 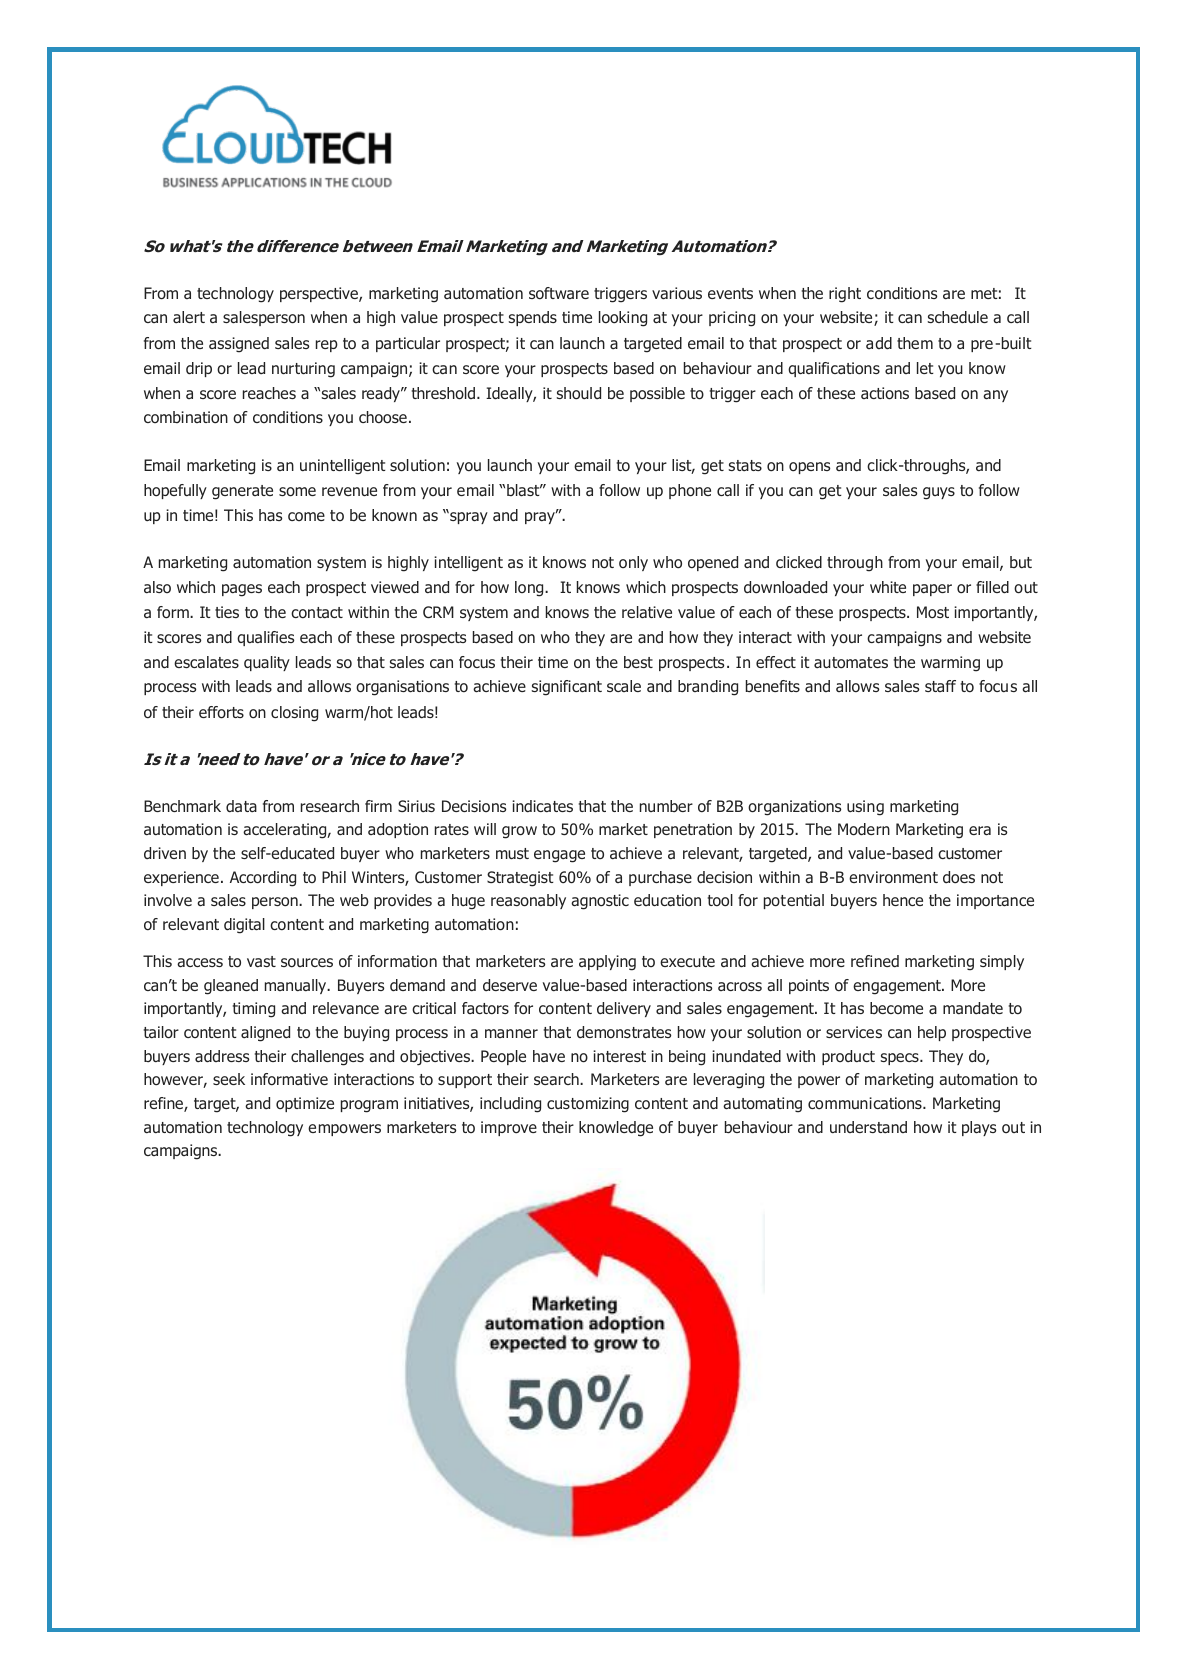 What do you see at coordinates (242, 590) in the screenshot?
I see `pages` at bounding box center [242, 590].
